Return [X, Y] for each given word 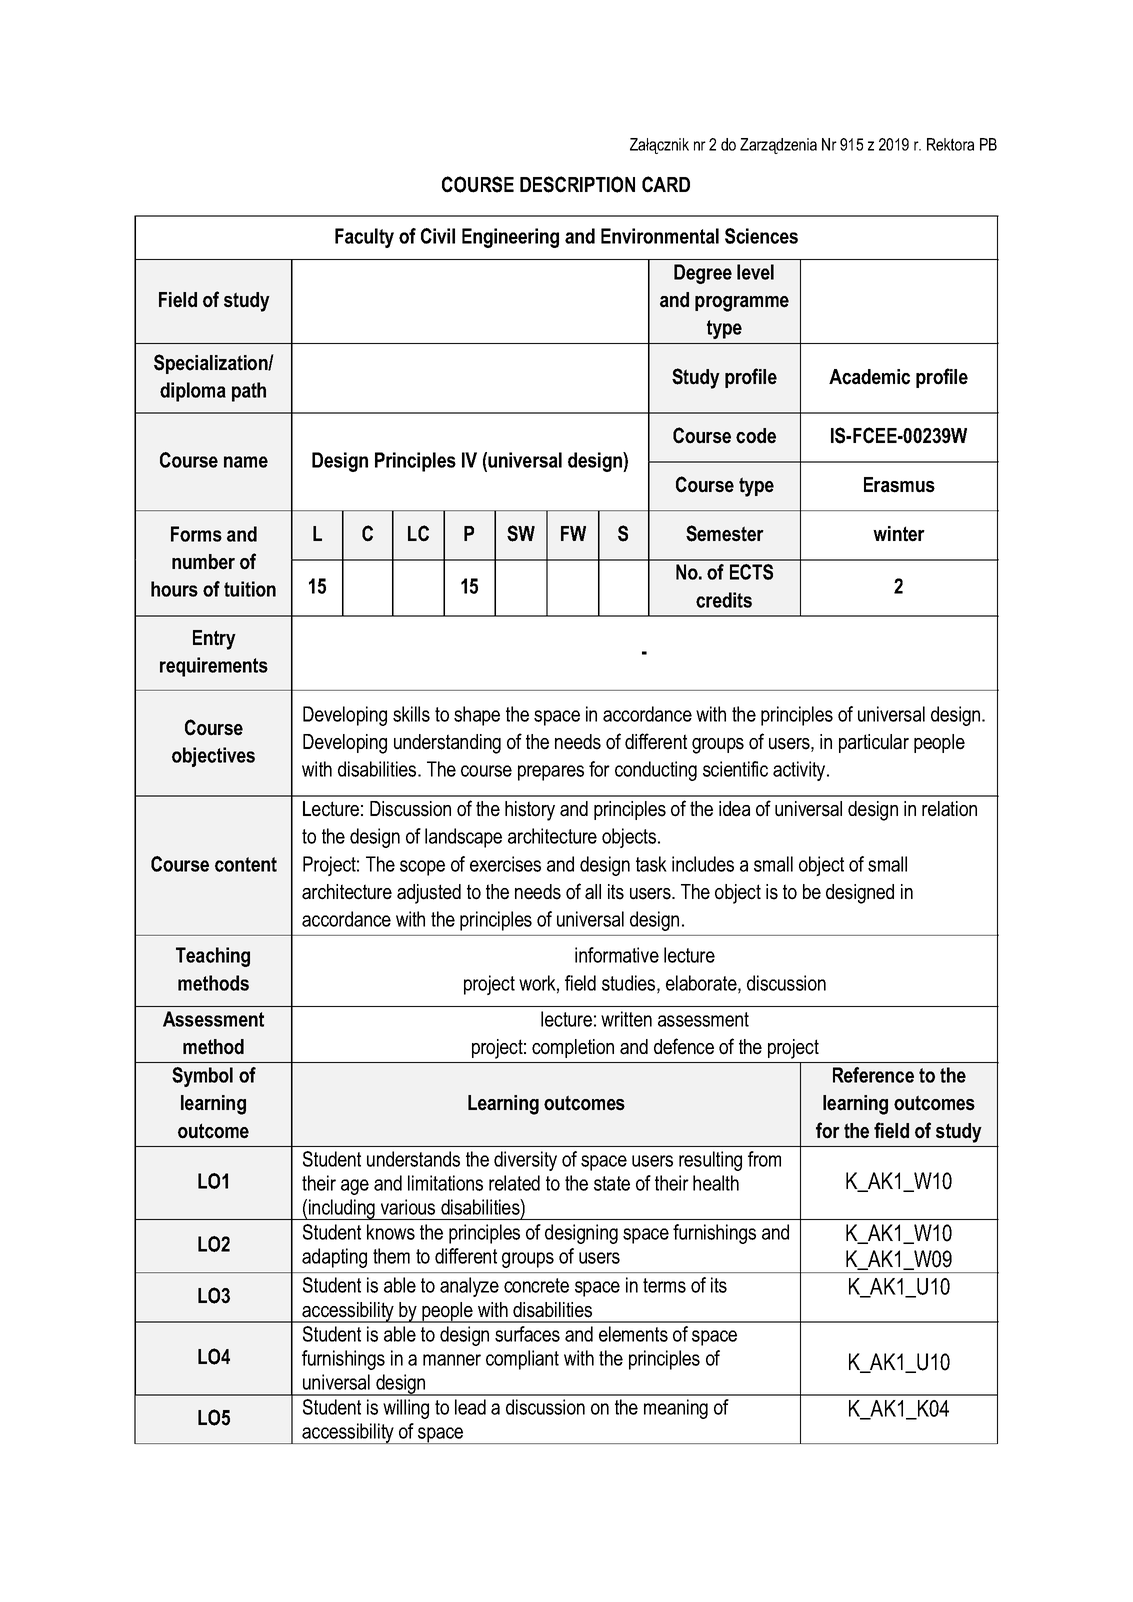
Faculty [364, 238]
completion [573, 1048]
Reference [873, 1075]
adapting [334, 1258]
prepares [551, 773]
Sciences [761, 236]
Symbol [202, 1077]
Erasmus [899, 485]
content [246, 864]
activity [800, 771]
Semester [725, 533]
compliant [522, 1360]
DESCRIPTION [577, 184]
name [246, 462]
